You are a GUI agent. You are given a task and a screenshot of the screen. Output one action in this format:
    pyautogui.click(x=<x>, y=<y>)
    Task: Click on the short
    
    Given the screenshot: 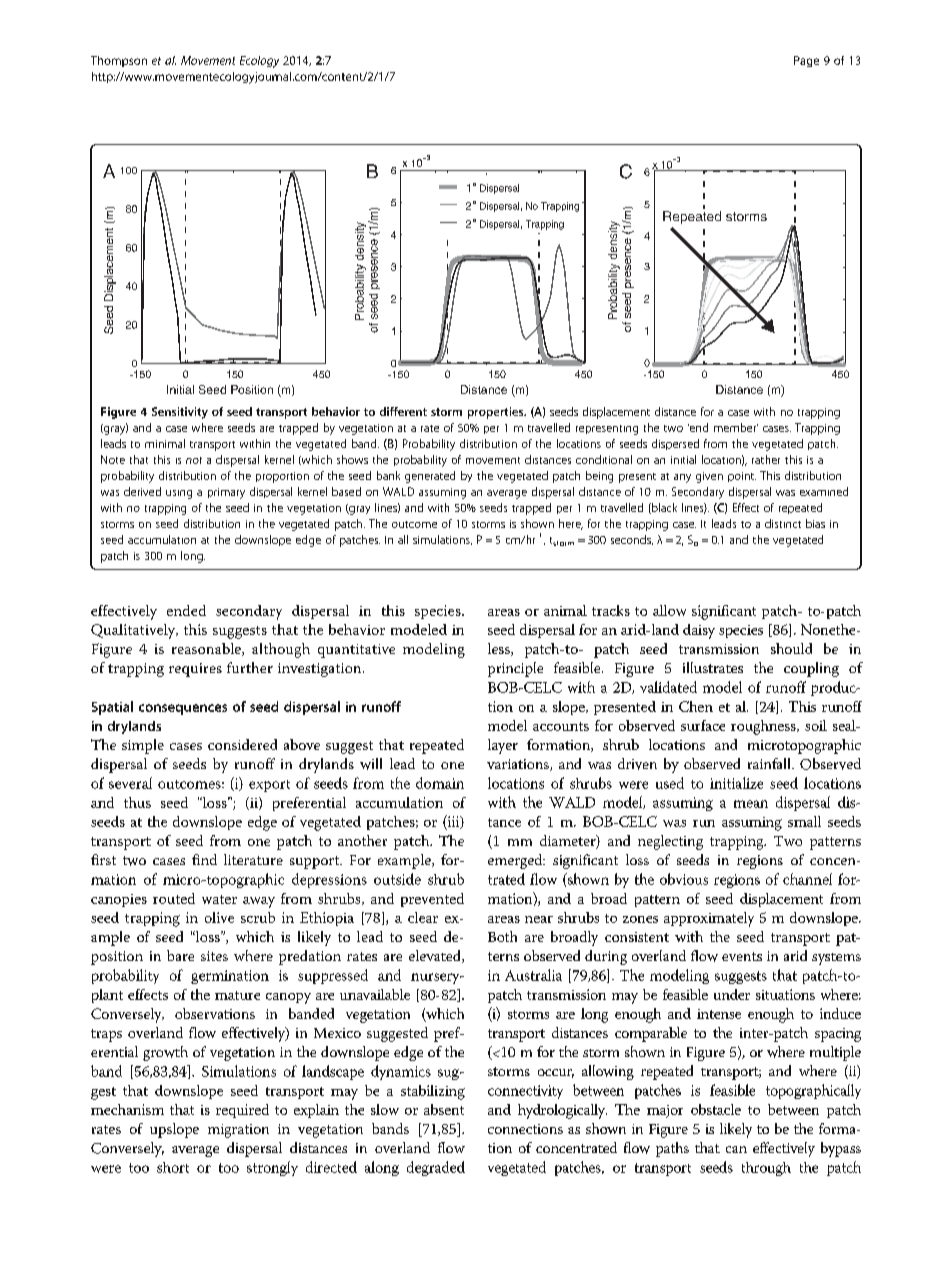 What is the action you would take?
    pyautogui.click(x=173, y=1167)
